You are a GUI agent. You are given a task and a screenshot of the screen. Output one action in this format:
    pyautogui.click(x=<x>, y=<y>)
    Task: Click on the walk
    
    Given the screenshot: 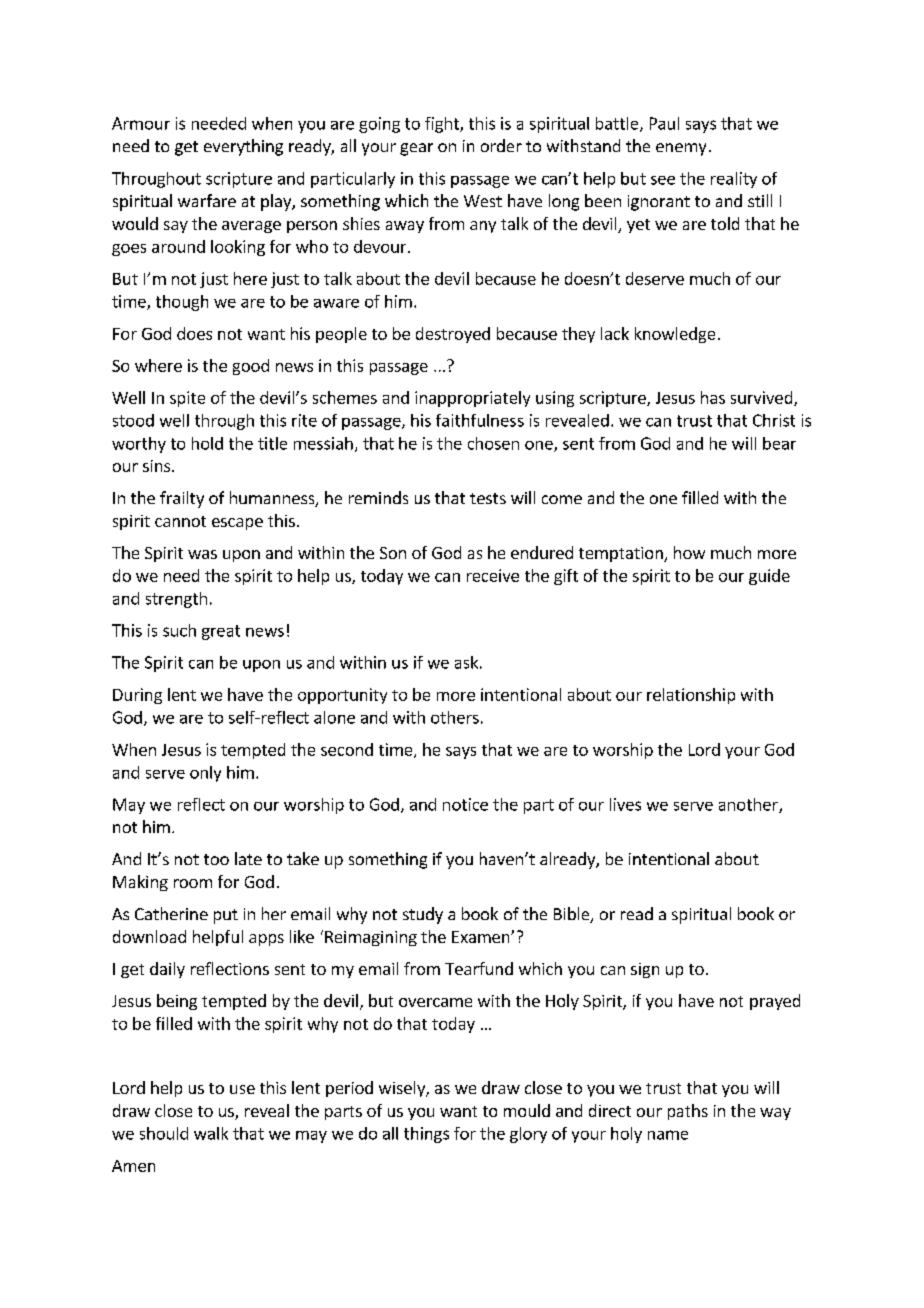 What is the action you would take?
    pyautogui.click(x=211, y=1133)
